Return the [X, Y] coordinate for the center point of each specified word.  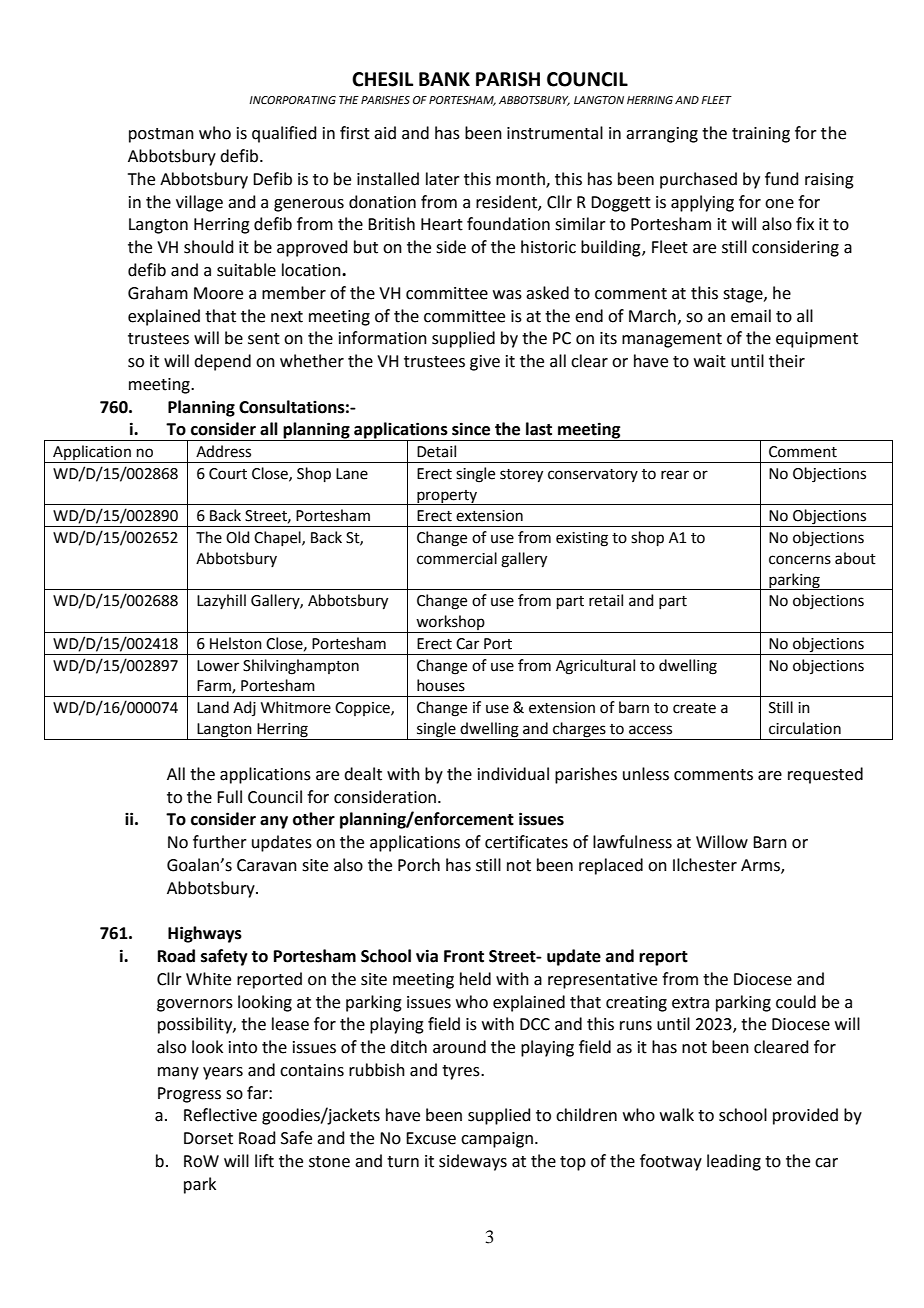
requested [825, 775]
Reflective [220, 1115]
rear [675, 475]
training [761, 135]
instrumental [555, 133]
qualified [284, 134]
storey [521, 476]
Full [229, 797]
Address [223, 451]
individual [513, 774]
